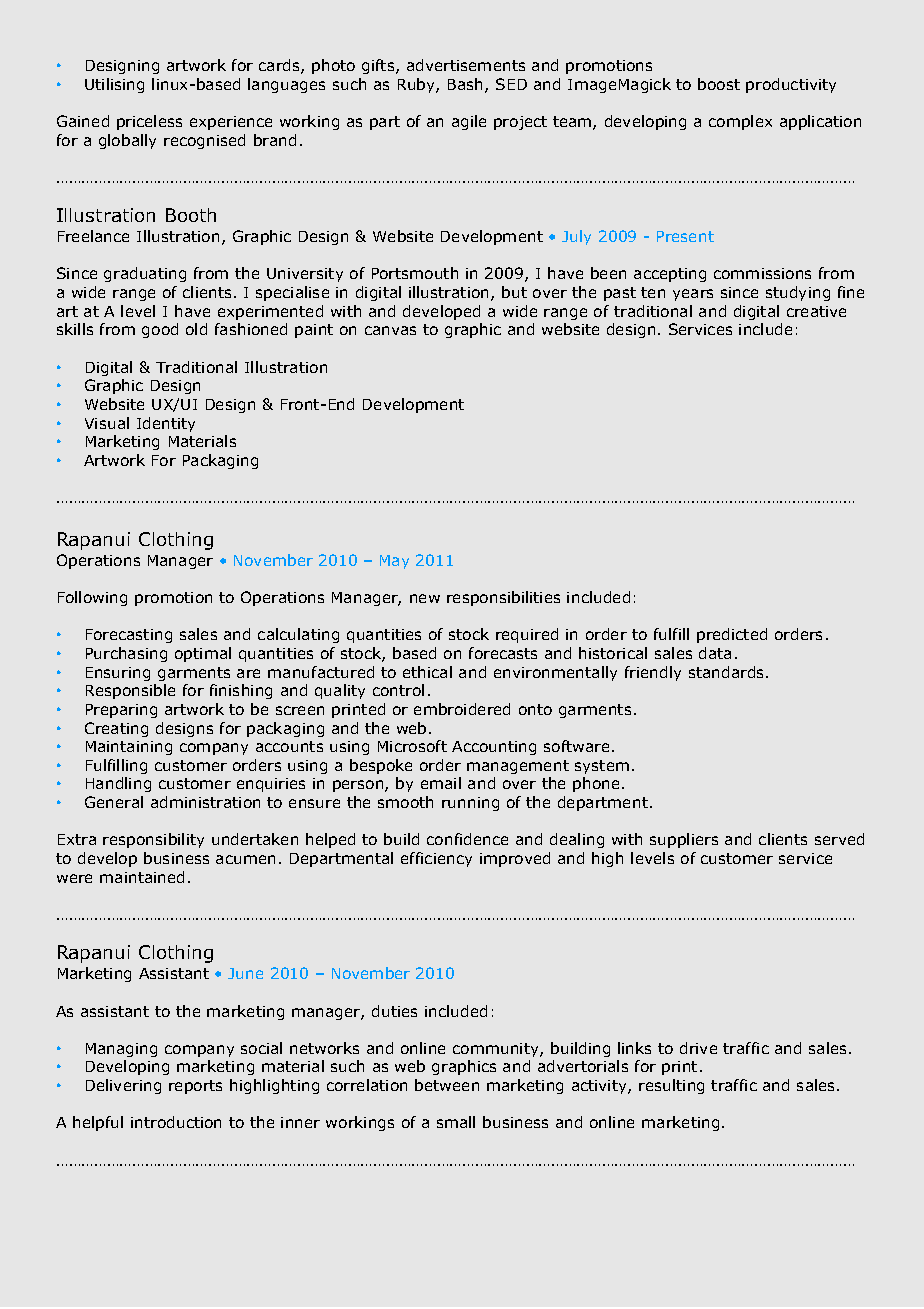  What do you see at coordinates (671, 1086) in the screenshot?
I see `resulting` at bounding box center [671, 1086].
